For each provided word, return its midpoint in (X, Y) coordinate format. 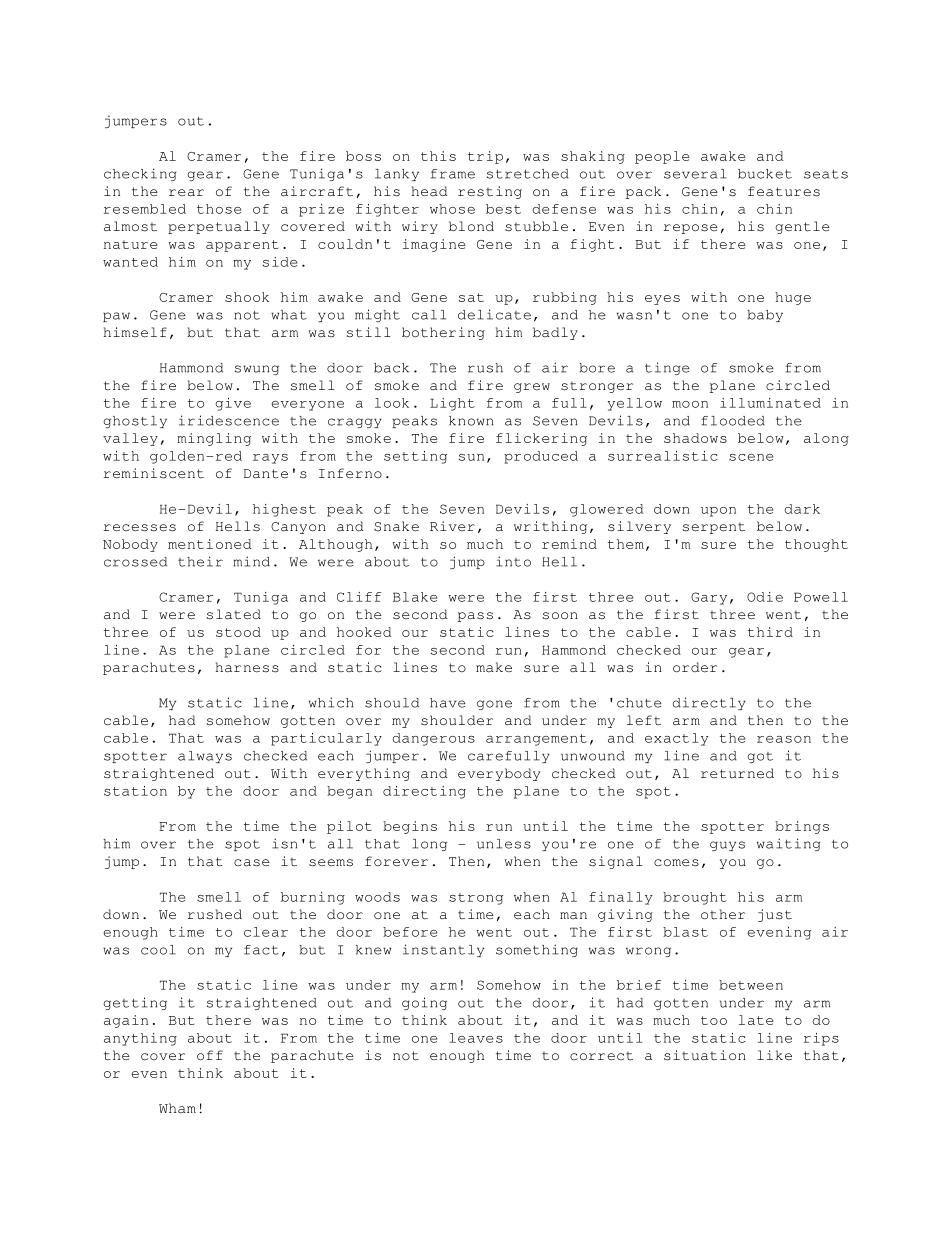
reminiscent (154, 473)
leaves (476, 1038)
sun (471, 457)
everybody (499, 774)
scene (751, 457)
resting (490, 192)
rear (186, 193)
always (205, 757)
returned (737, 773)
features (784, 191)
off (210, 1055)
